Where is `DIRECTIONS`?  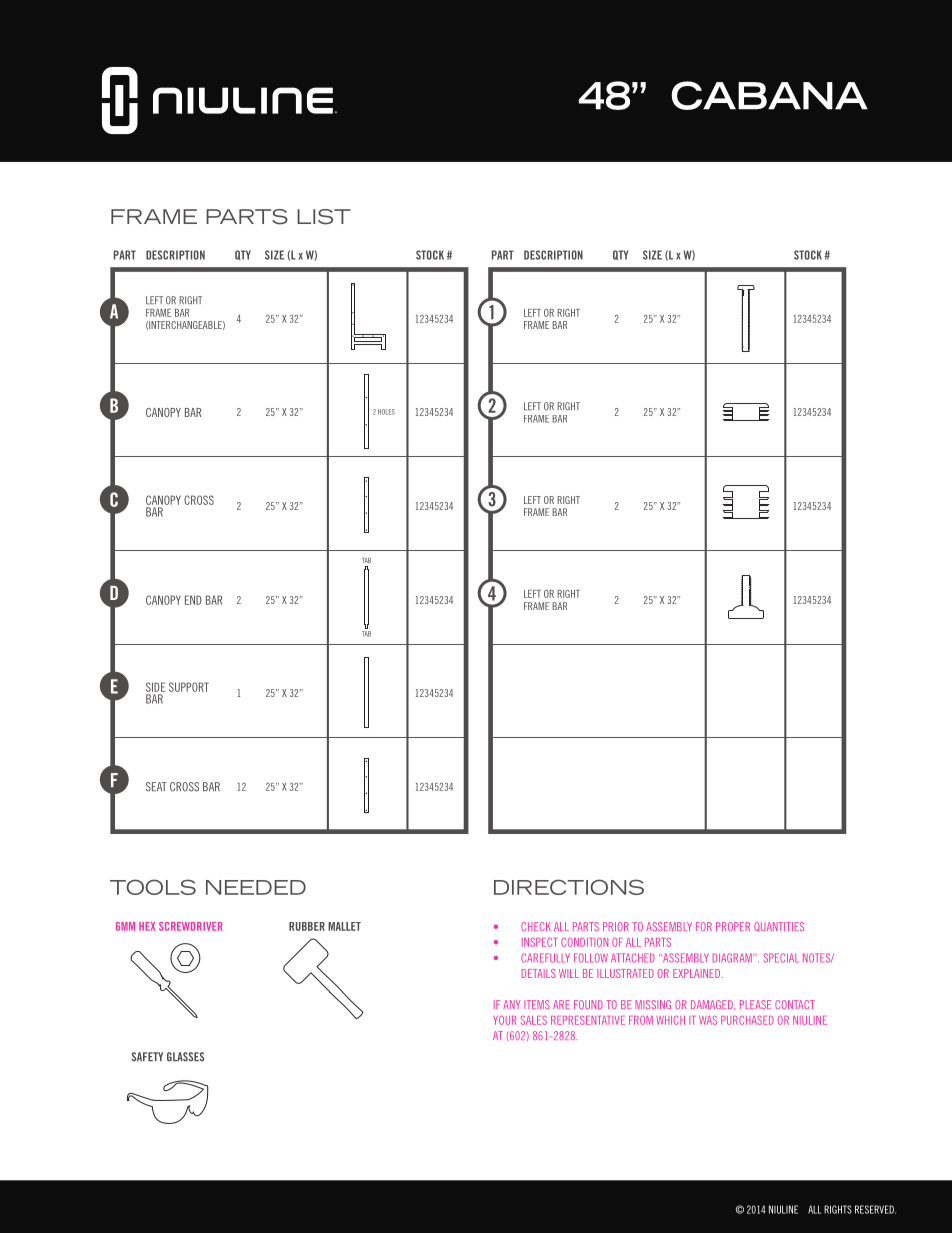 DIRECTIONS is located at coordinates (569, 887).
